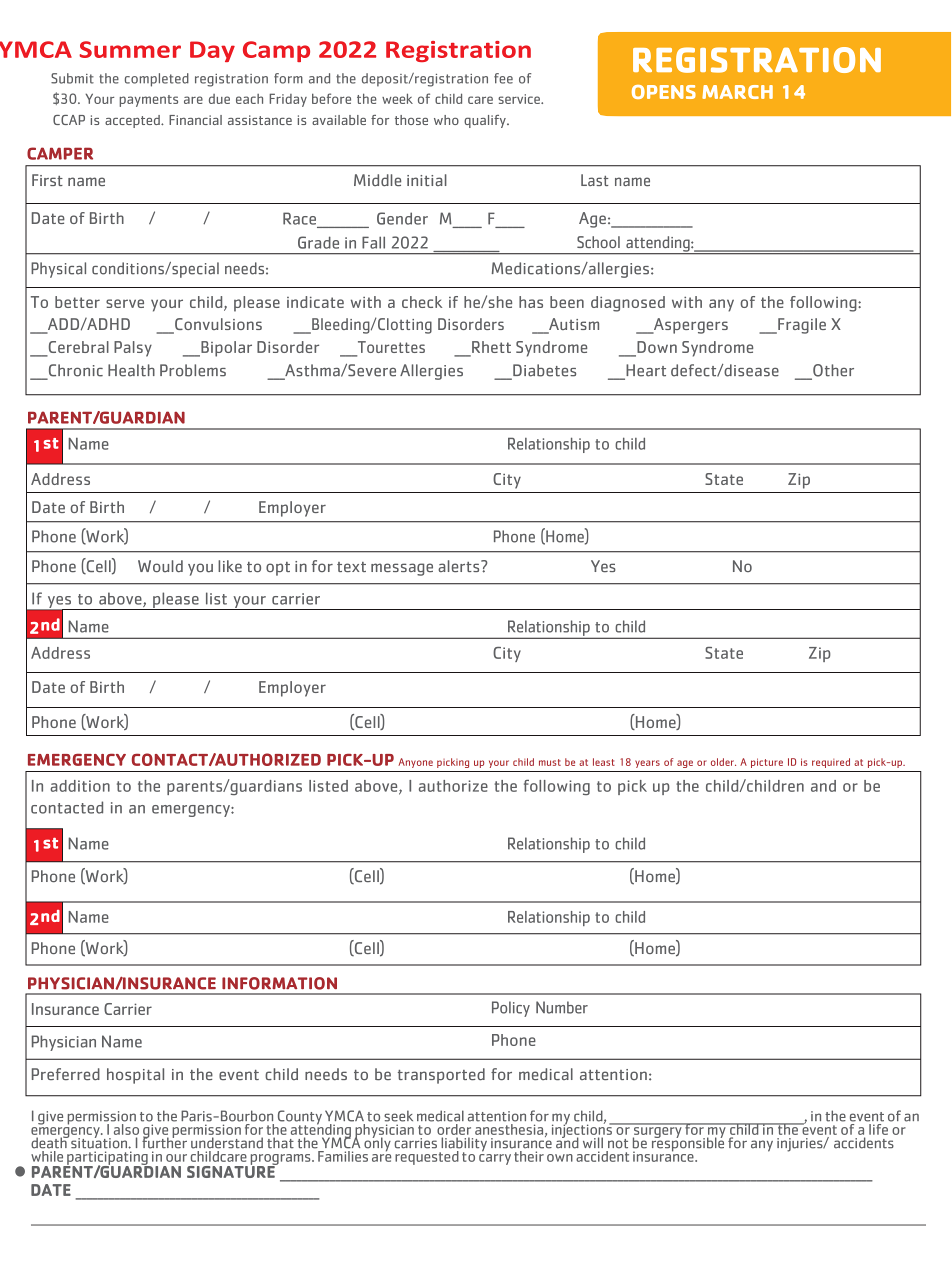 Image resolution: width=952 pixels, height=1270 pixels. Describe the element at coordinates (503, 78) in the page. I see `fee` at that location.
